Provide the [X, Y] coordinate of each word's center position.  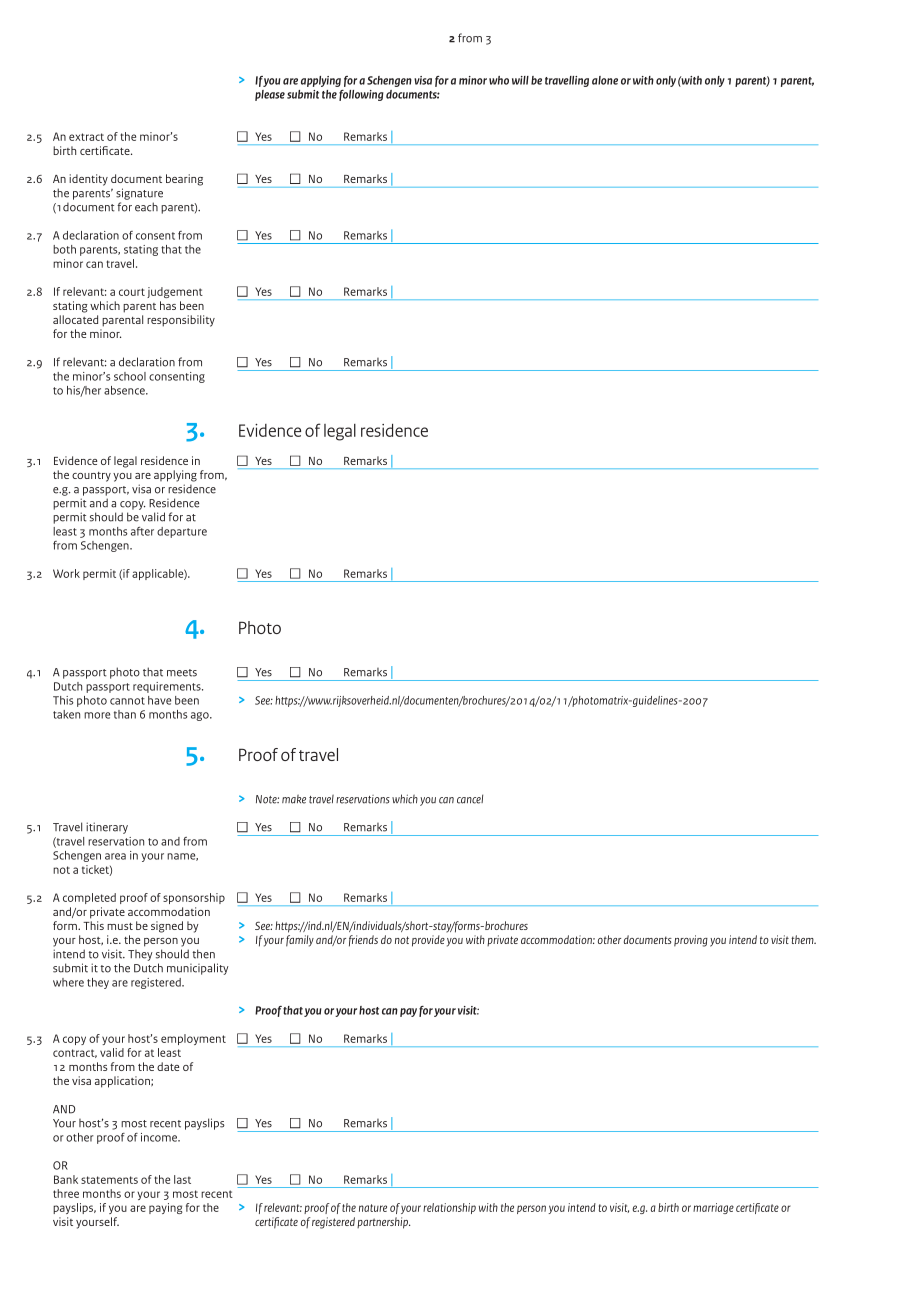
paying [166, 1208]
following [361, 95]
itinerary [107, 828]
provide [428, 941]
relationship [449, 1208]
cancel [470, 799]
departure [182, 532]
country [91, 477]
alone [605, 80]
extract [86, 137]
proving [691, 941]
